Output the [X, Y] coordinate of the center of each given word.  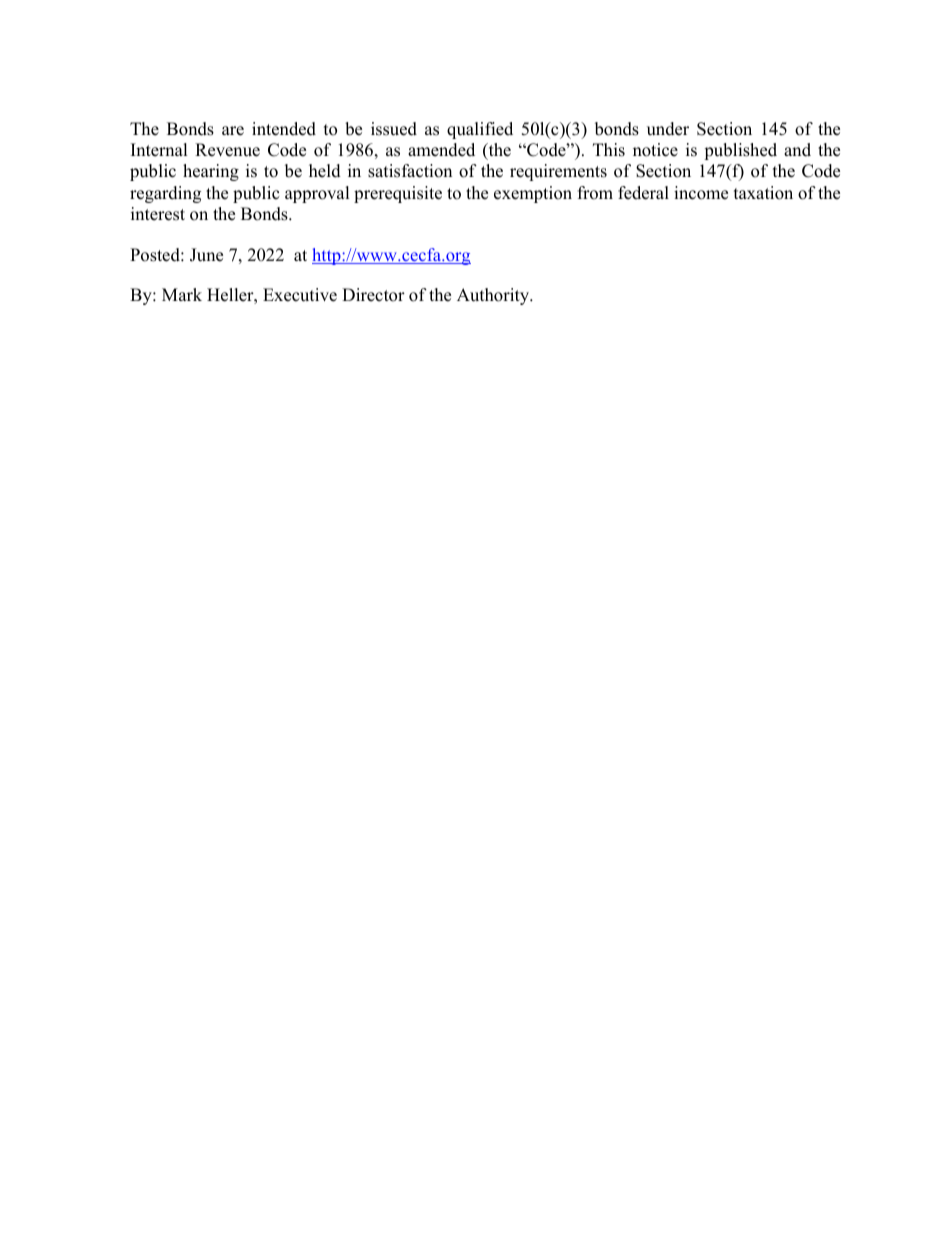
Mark [182, 294]
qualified [480, 130]
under [668, 129]
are [233, 131]
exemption [533, 194]
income [701, 193]
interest [158, 214]
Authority [494, 296]
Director [373, 295]
